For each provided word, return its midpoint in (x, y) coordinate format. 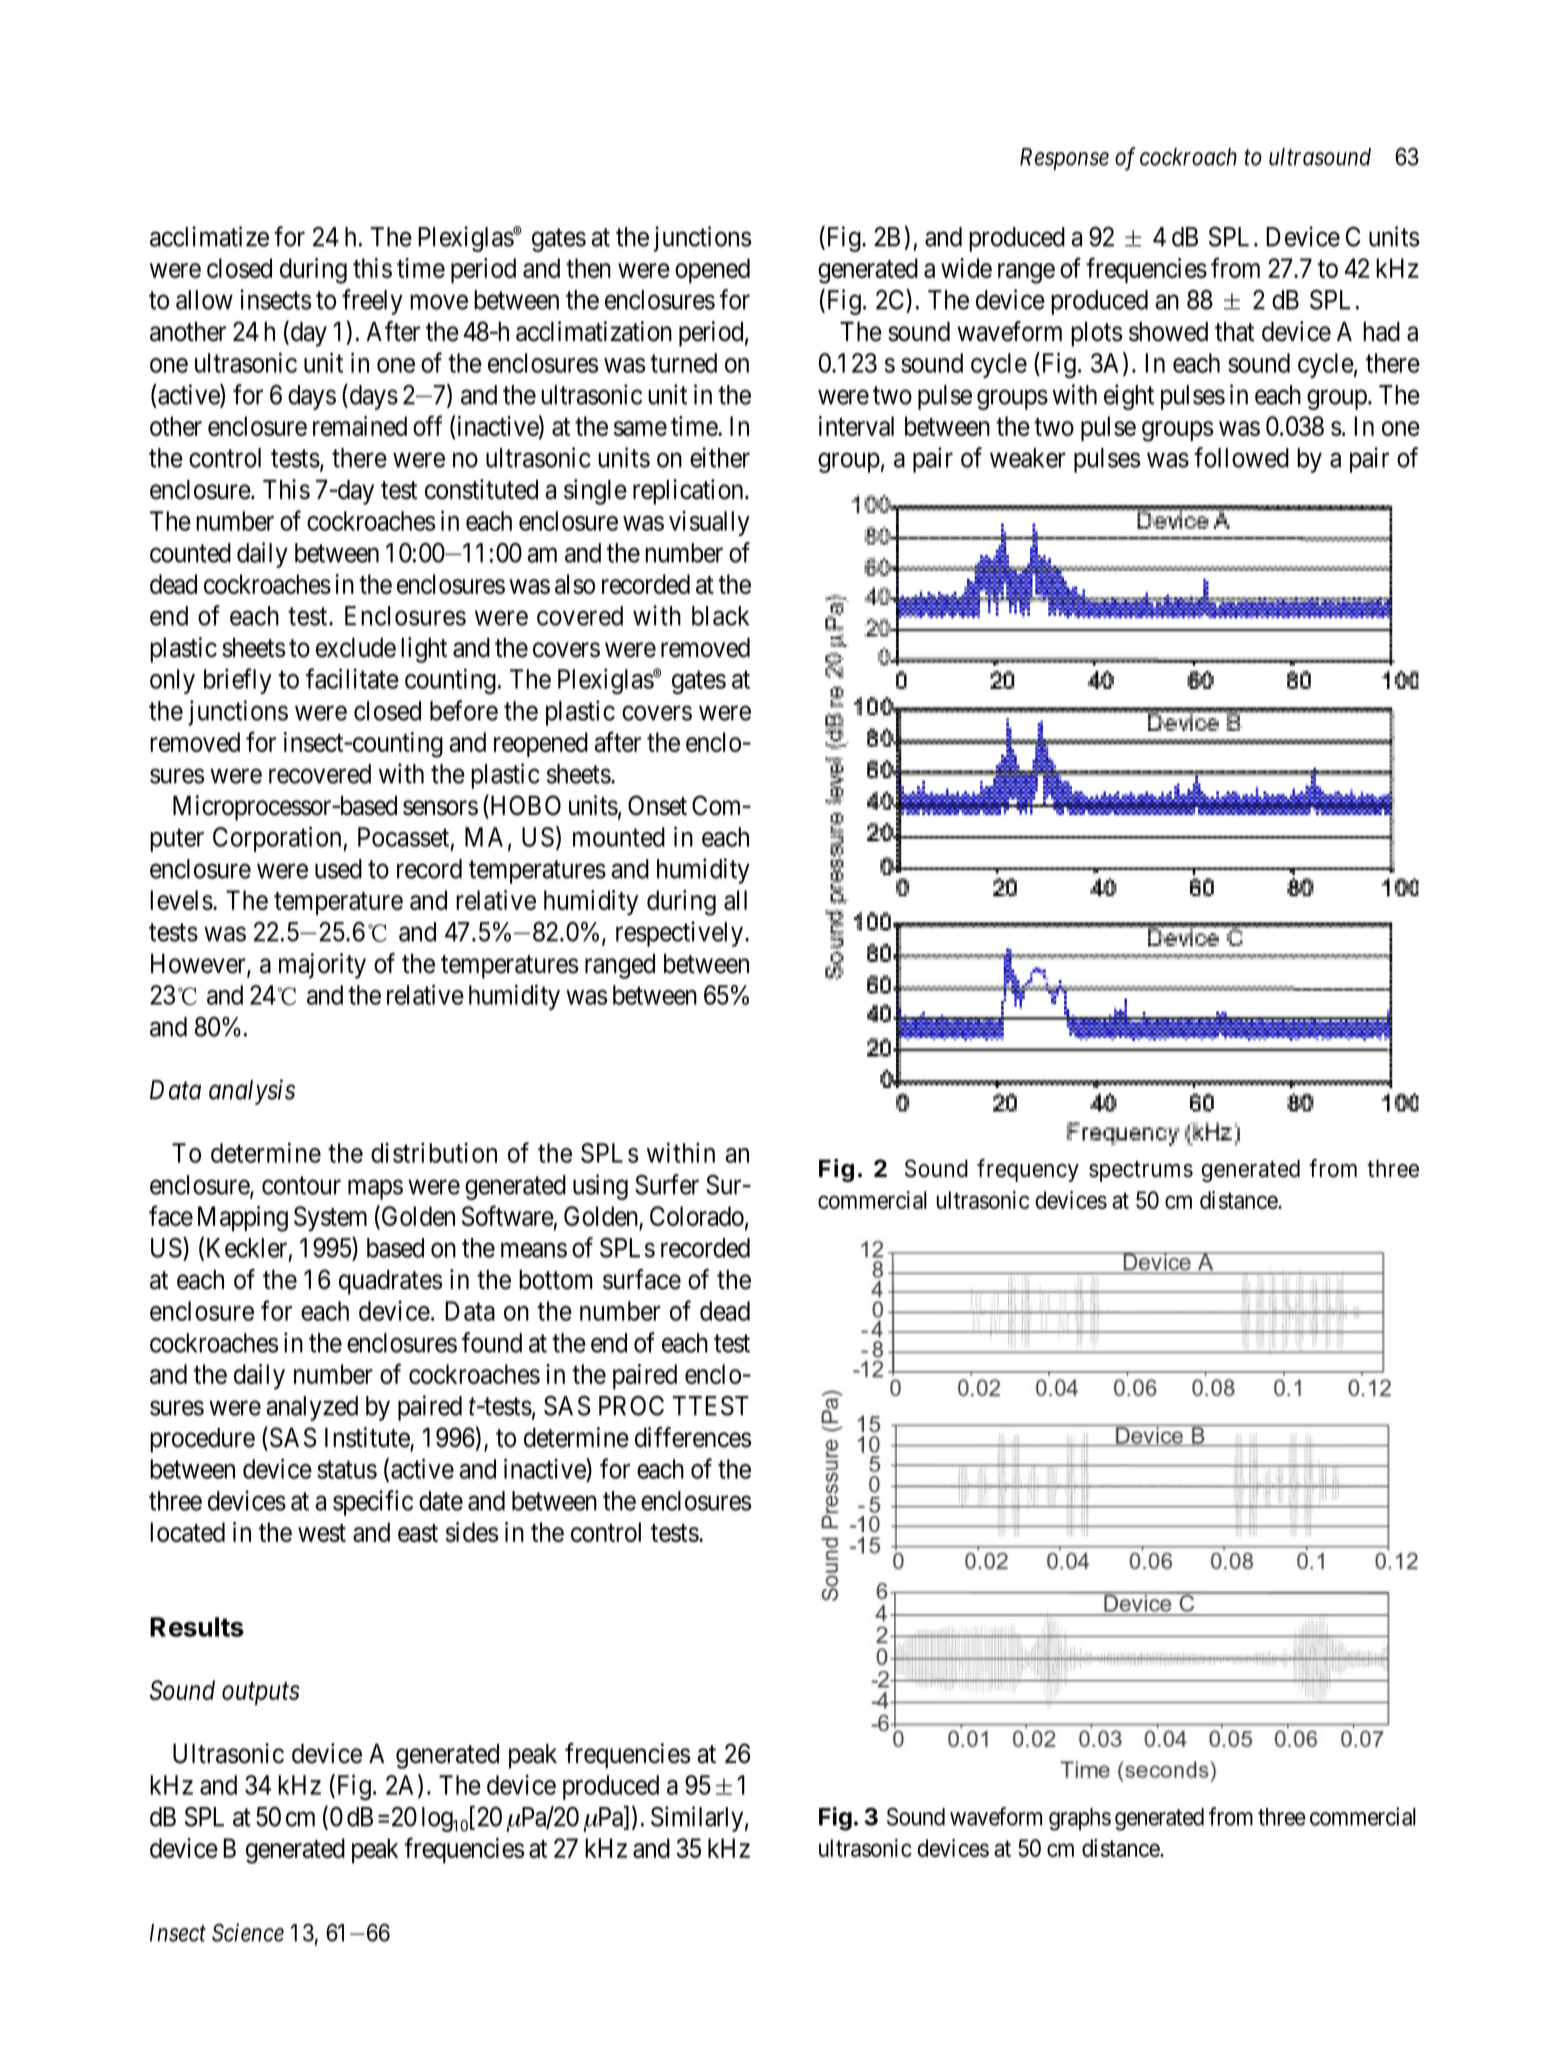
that (1234, 332)
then (588, 268)
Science (248, 1932)
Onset (657, 805)
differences (693, 1437)
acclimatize (209, 236)
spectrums (1141, 1171)
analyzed (312, 1408)
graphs (1080, 1819)
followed (1241, 457)
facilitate (352, 678)
